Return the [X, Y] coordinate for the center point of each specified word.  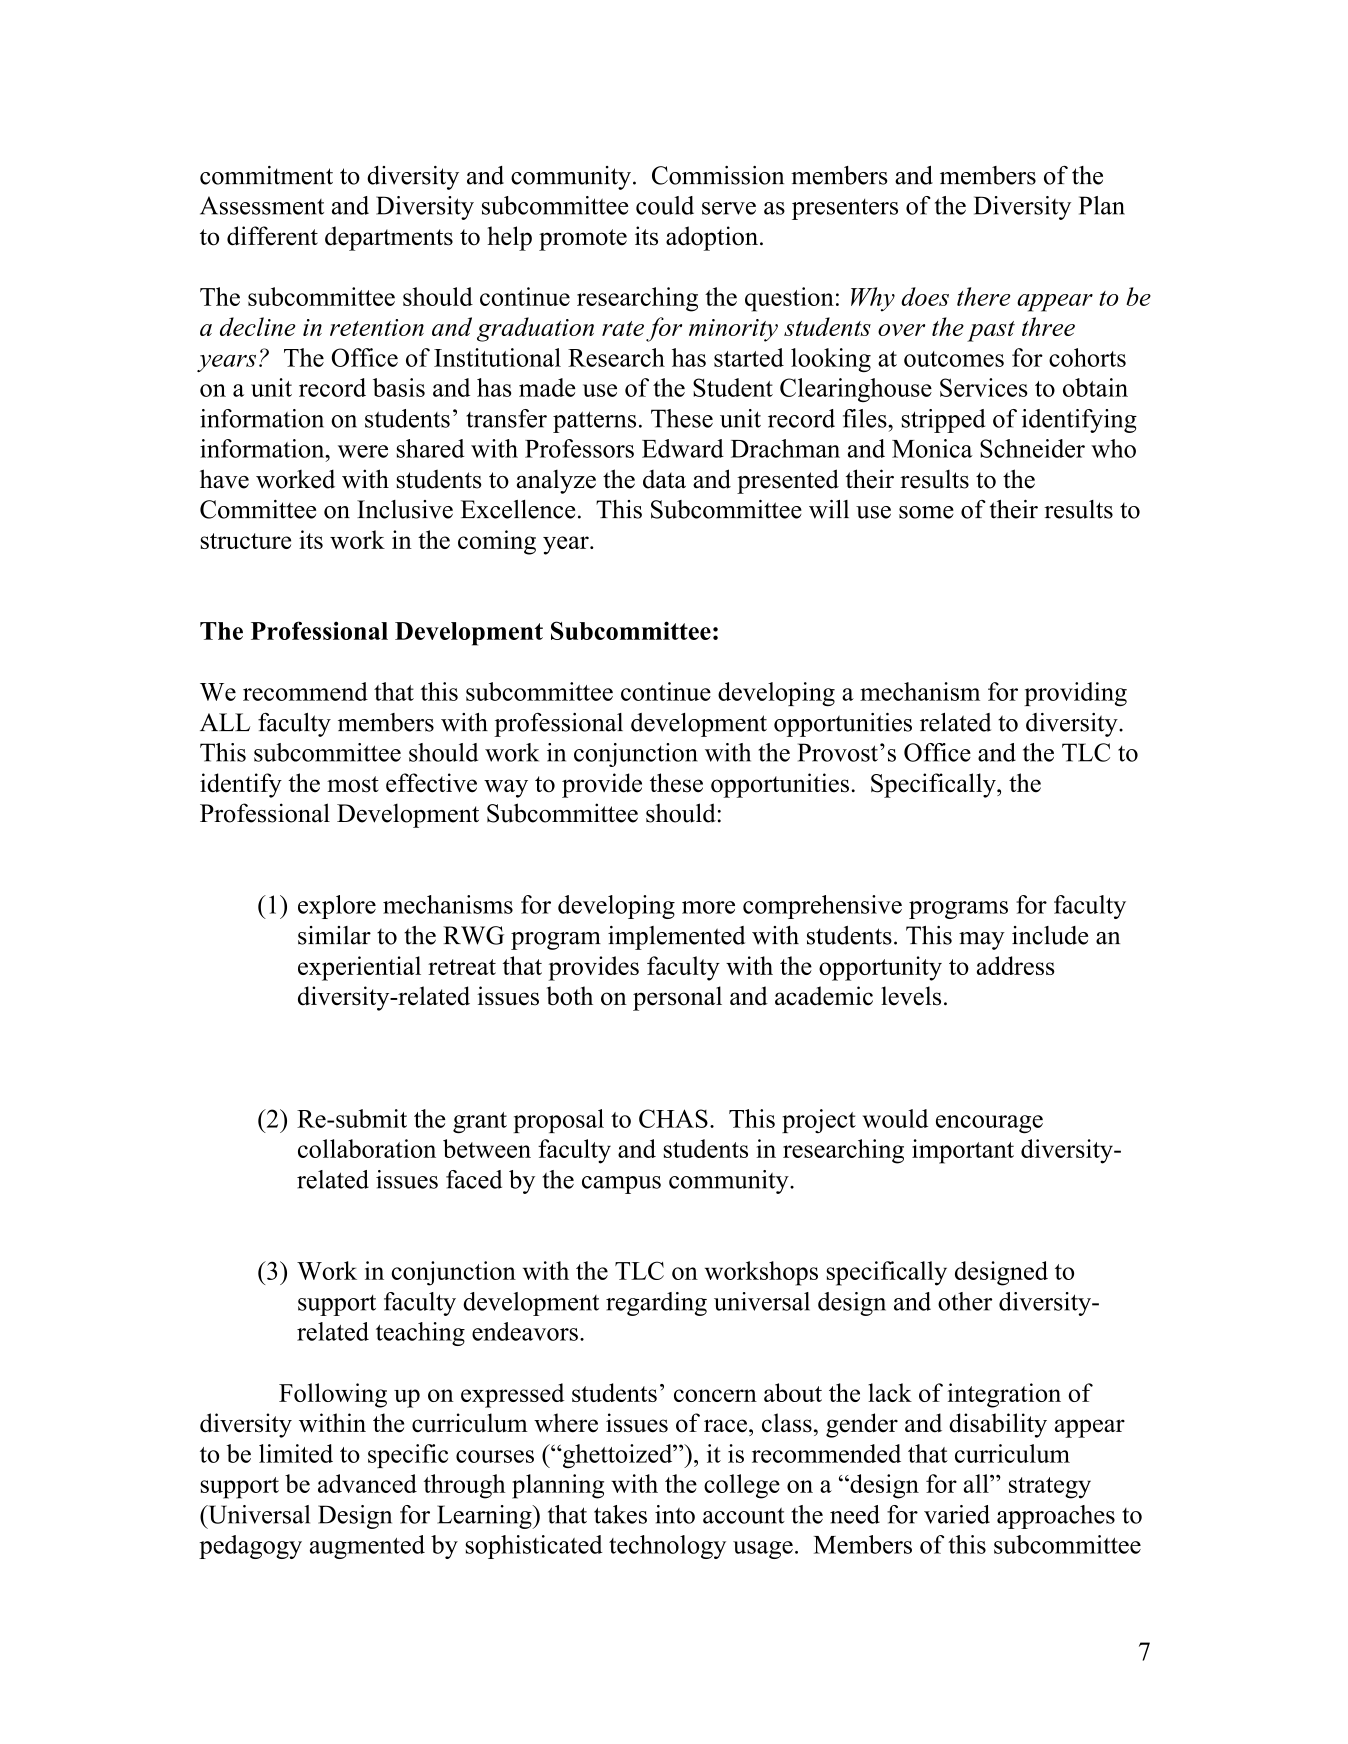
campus [621, 1185]
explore [337, 907]
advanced [367, 1483]
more [708, 907]
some [926, 512]
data [664, 479]
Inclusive [405, 509]
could [665, 205]
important [963, 1151]
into [675, 1514]
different [272, 236]
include [1050, 935]
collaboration [367, 1148]
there [983, 296]
